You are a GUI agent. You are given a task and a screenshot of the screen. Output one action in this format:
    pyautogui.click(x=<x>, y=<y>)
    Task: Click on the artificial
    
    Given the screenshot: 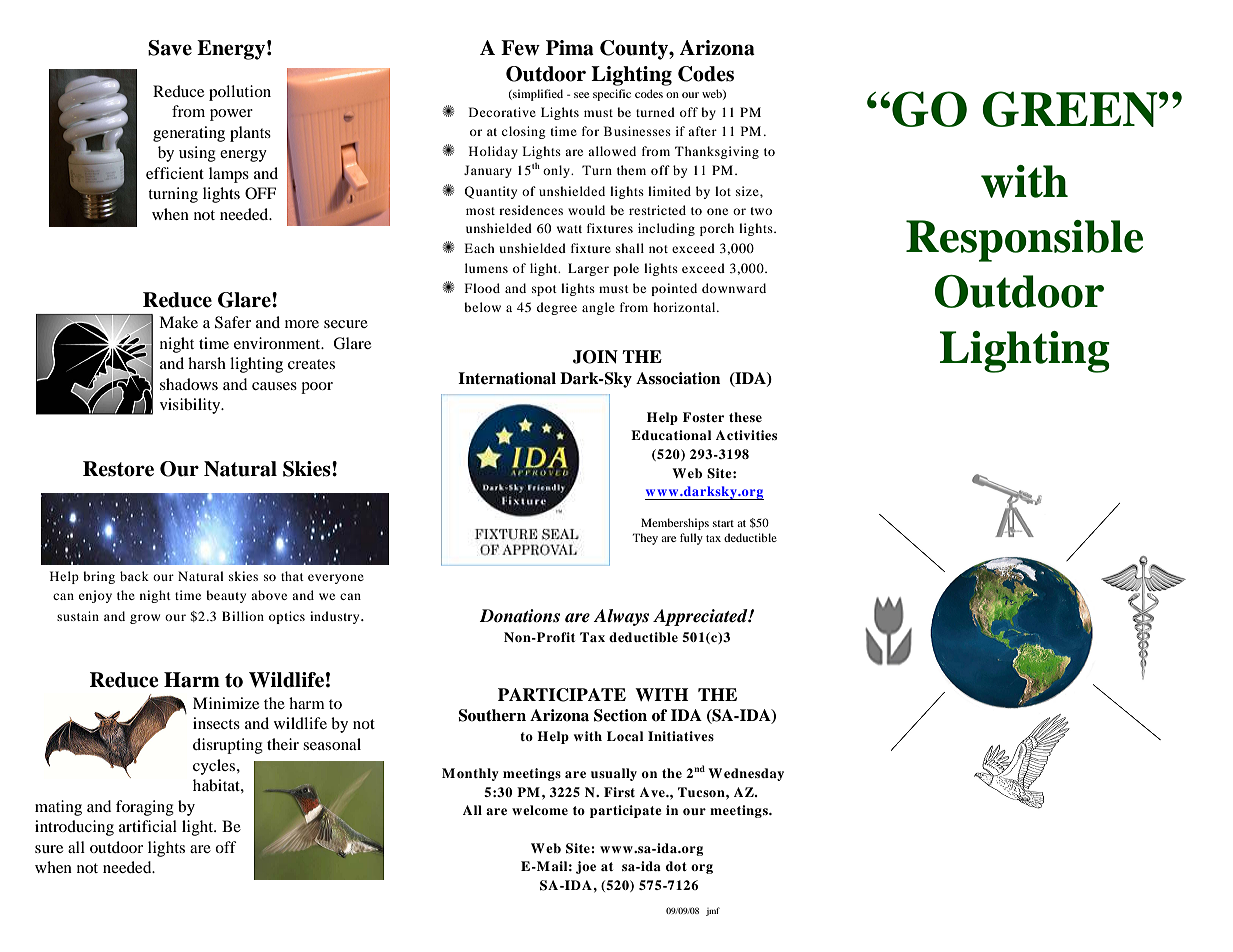 What is the action you would take?
    pyautogui.click(x=148, y=826)
